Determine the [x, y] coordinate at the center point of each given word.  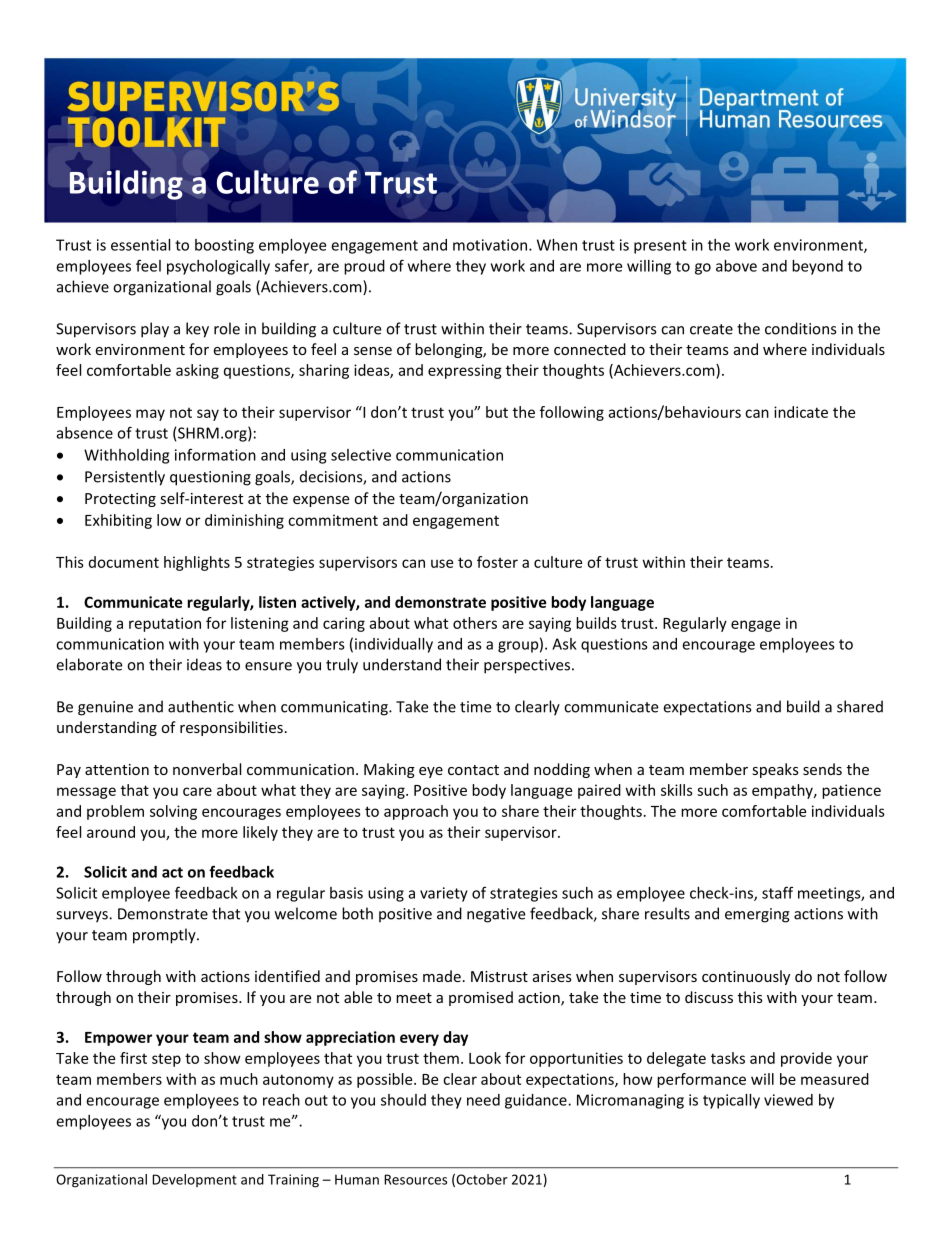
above [736, 266]
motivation [491, 245]
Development [194, 1180]
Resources [415, 1179]
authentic [201, 706]
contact [473, 770]
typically [731, 1101]
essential [140, 245]
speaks [775, 770]
